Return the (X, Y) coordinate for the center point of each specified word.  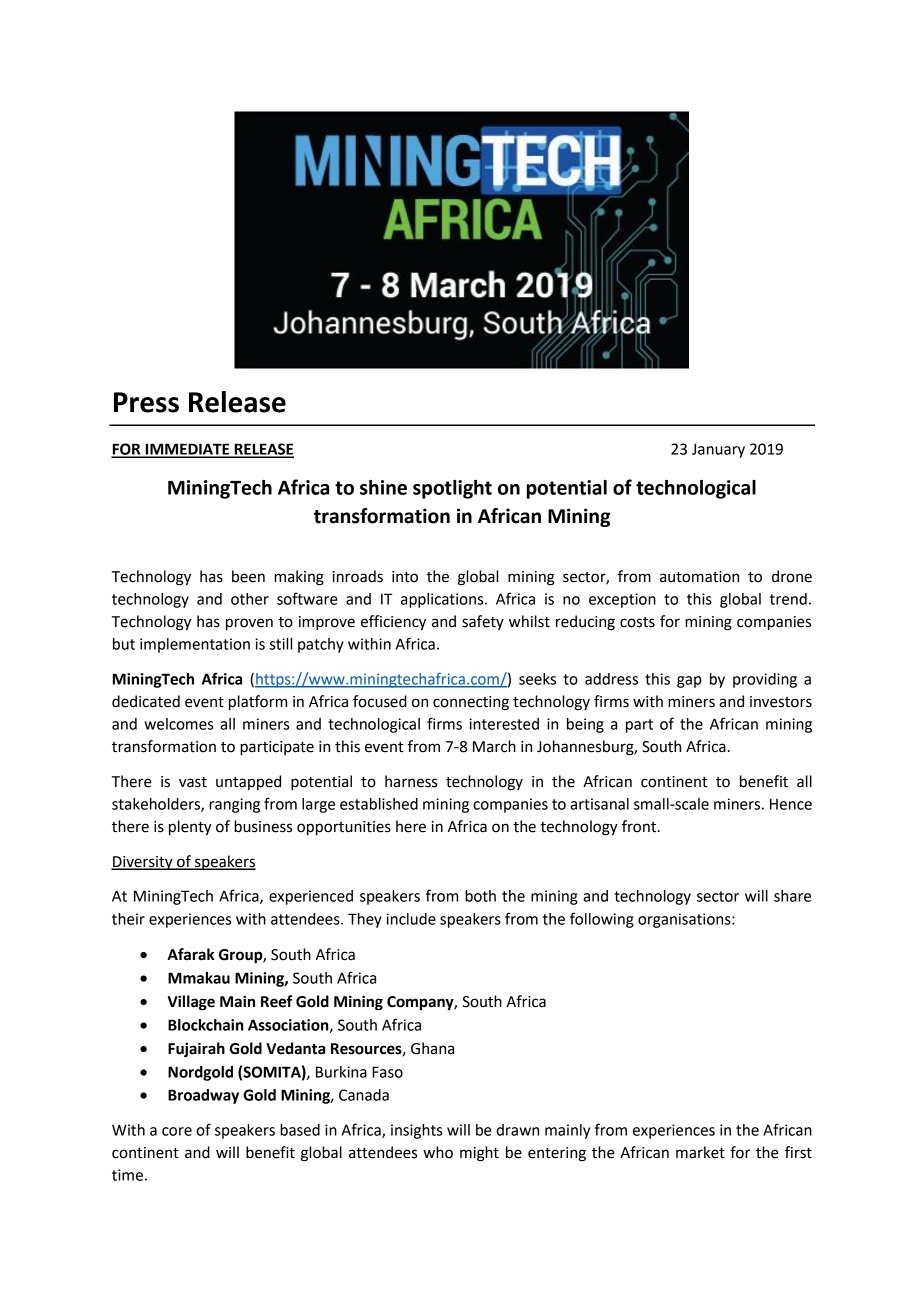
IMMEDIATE (187, 450)
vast (193, 782)
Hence (791, 804)
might (479, 1154)
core (177, 1131)
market (700, 1152)
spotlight (452, 489)
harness (411, 781)
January (718, 450)
